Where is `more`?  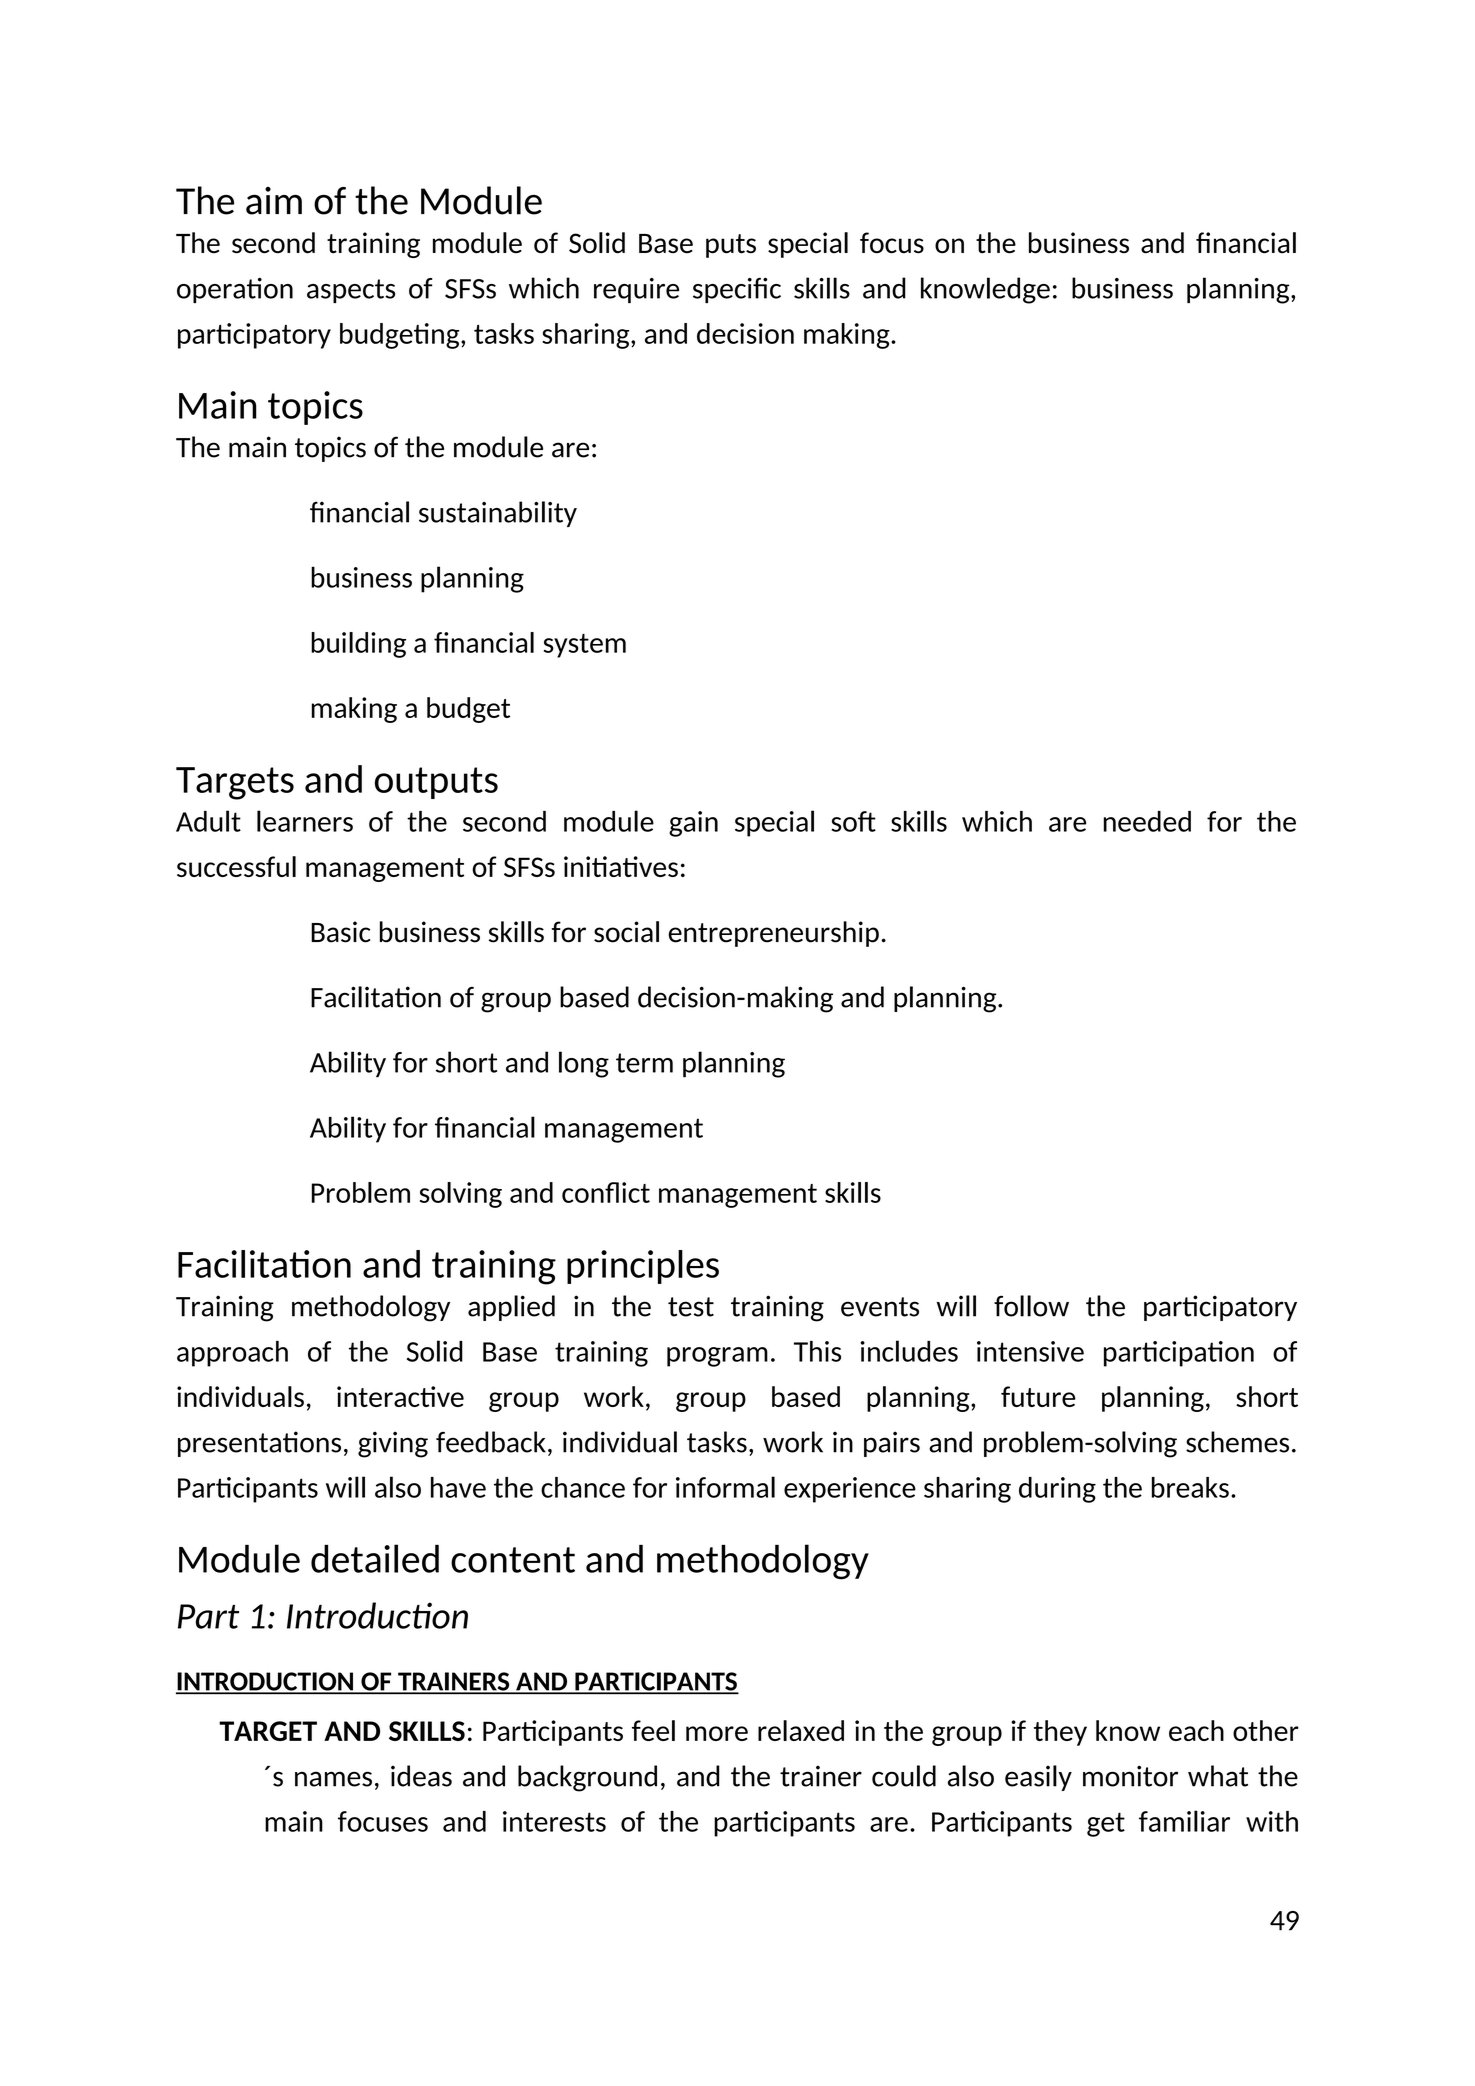 more is located at coordinates (717, 1733).
